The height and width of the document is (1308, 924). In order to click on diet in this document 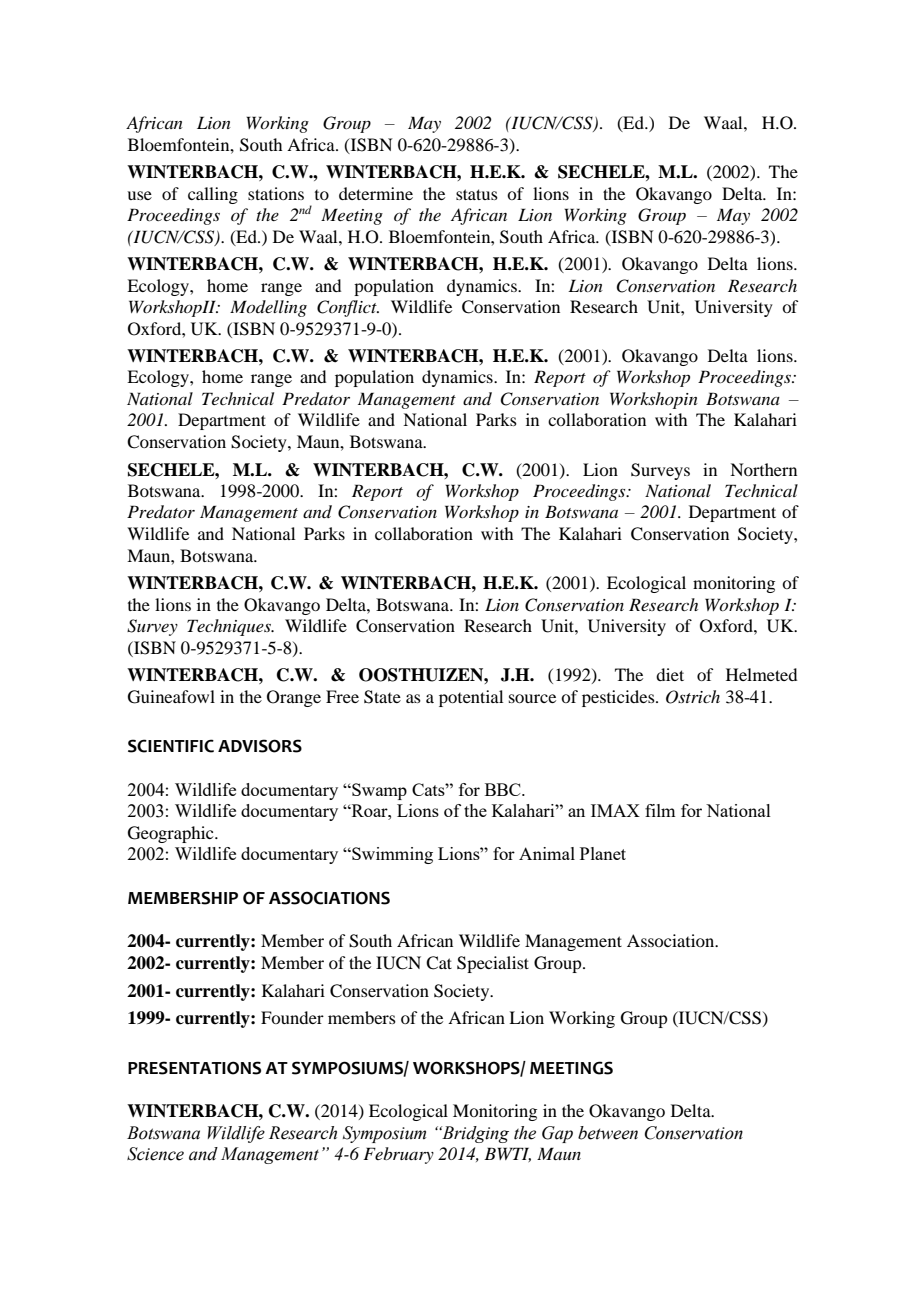, I will do `click(670, 674)`.
